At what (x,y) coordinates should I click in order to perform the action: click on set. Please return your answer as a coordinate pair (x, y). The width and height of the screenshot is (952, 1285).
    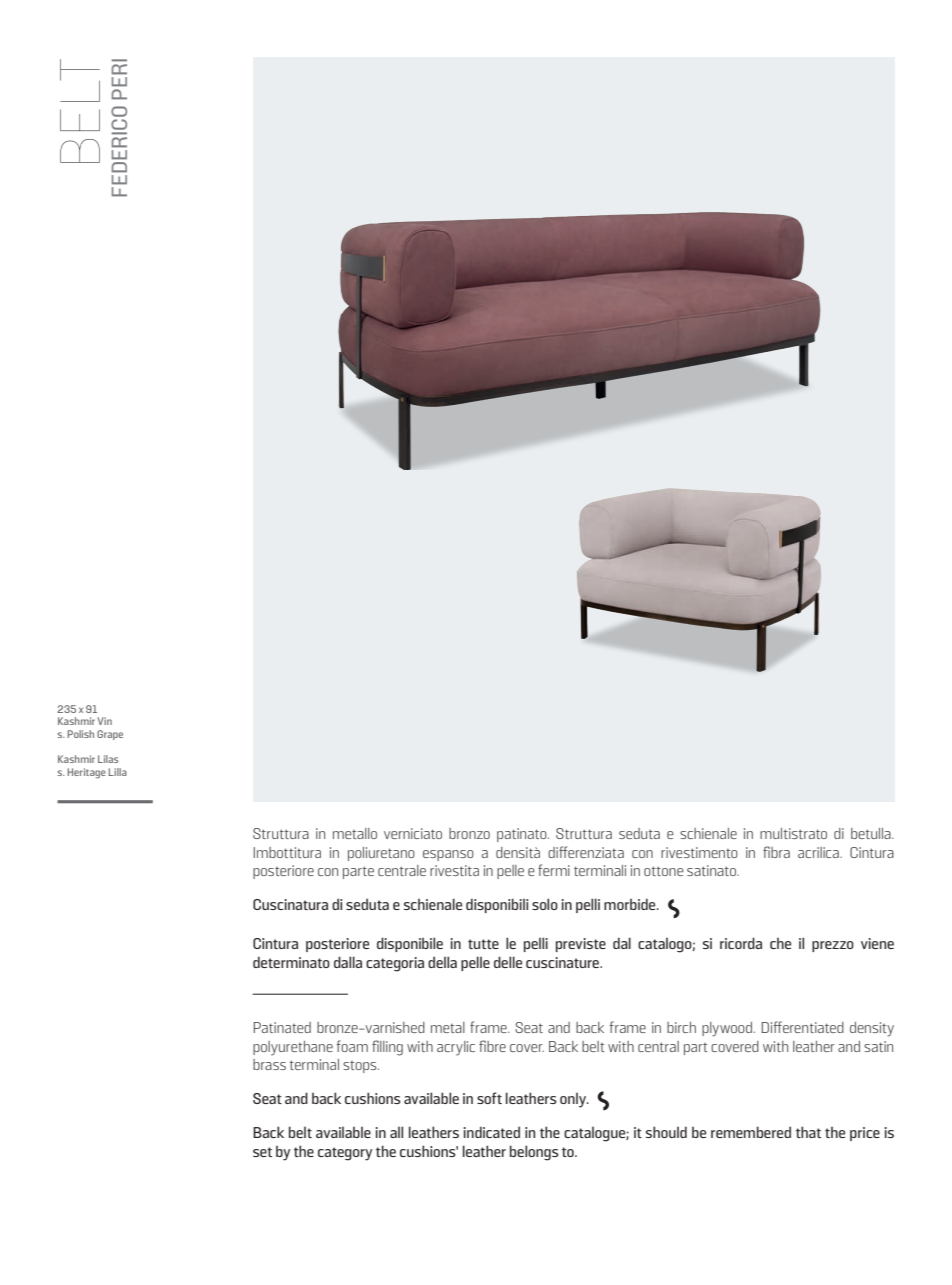
    Looking at the image, I should click on (262, 1152).
